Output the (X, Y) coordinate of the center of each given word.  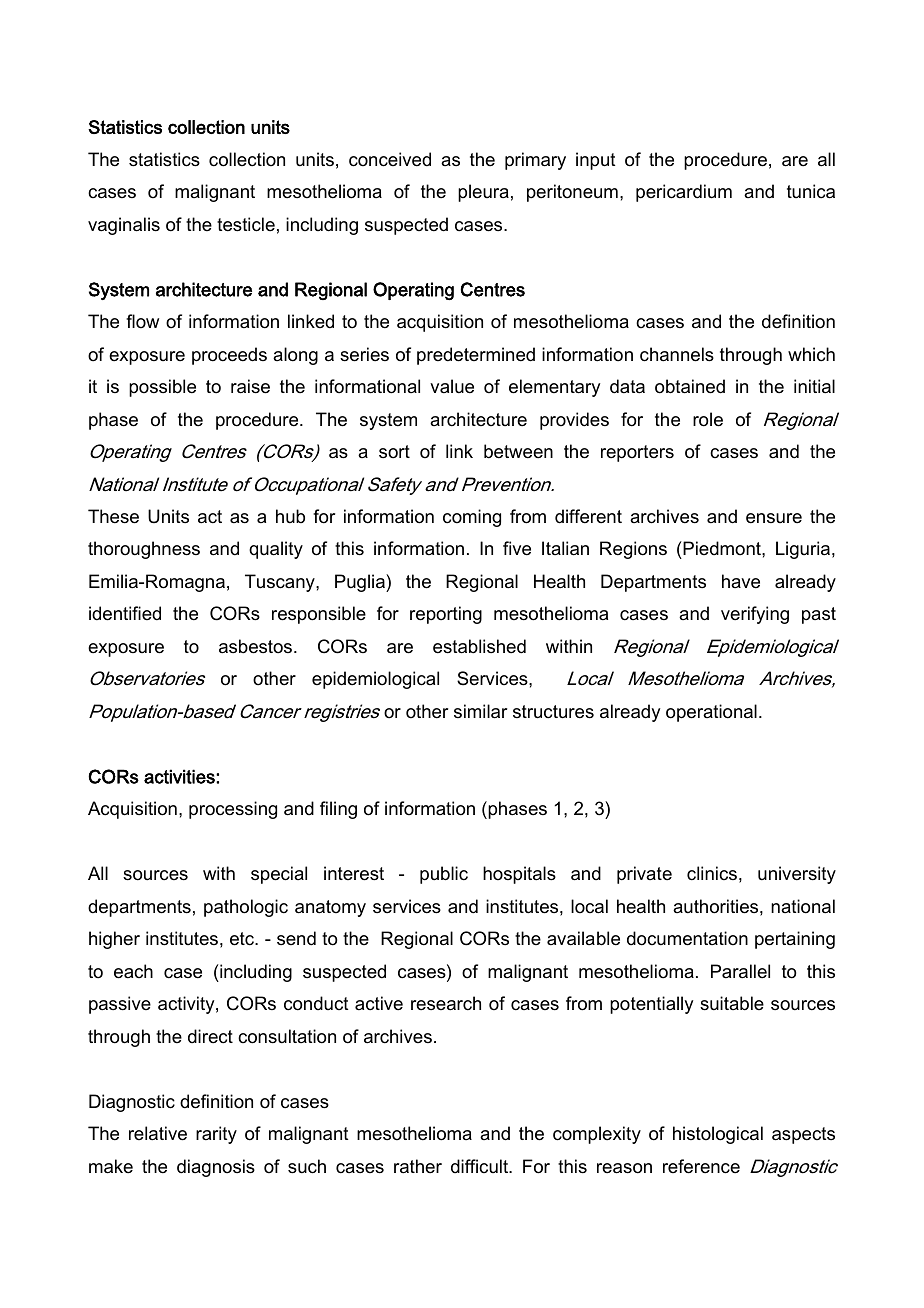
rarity (216, 1135)
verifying (755, 615)
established (479, 646)
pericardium (684, 193)
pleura (483, 193)
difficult (481, 1166)
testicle (246, 224)
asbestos (257, 646)
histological (718, 1135)
